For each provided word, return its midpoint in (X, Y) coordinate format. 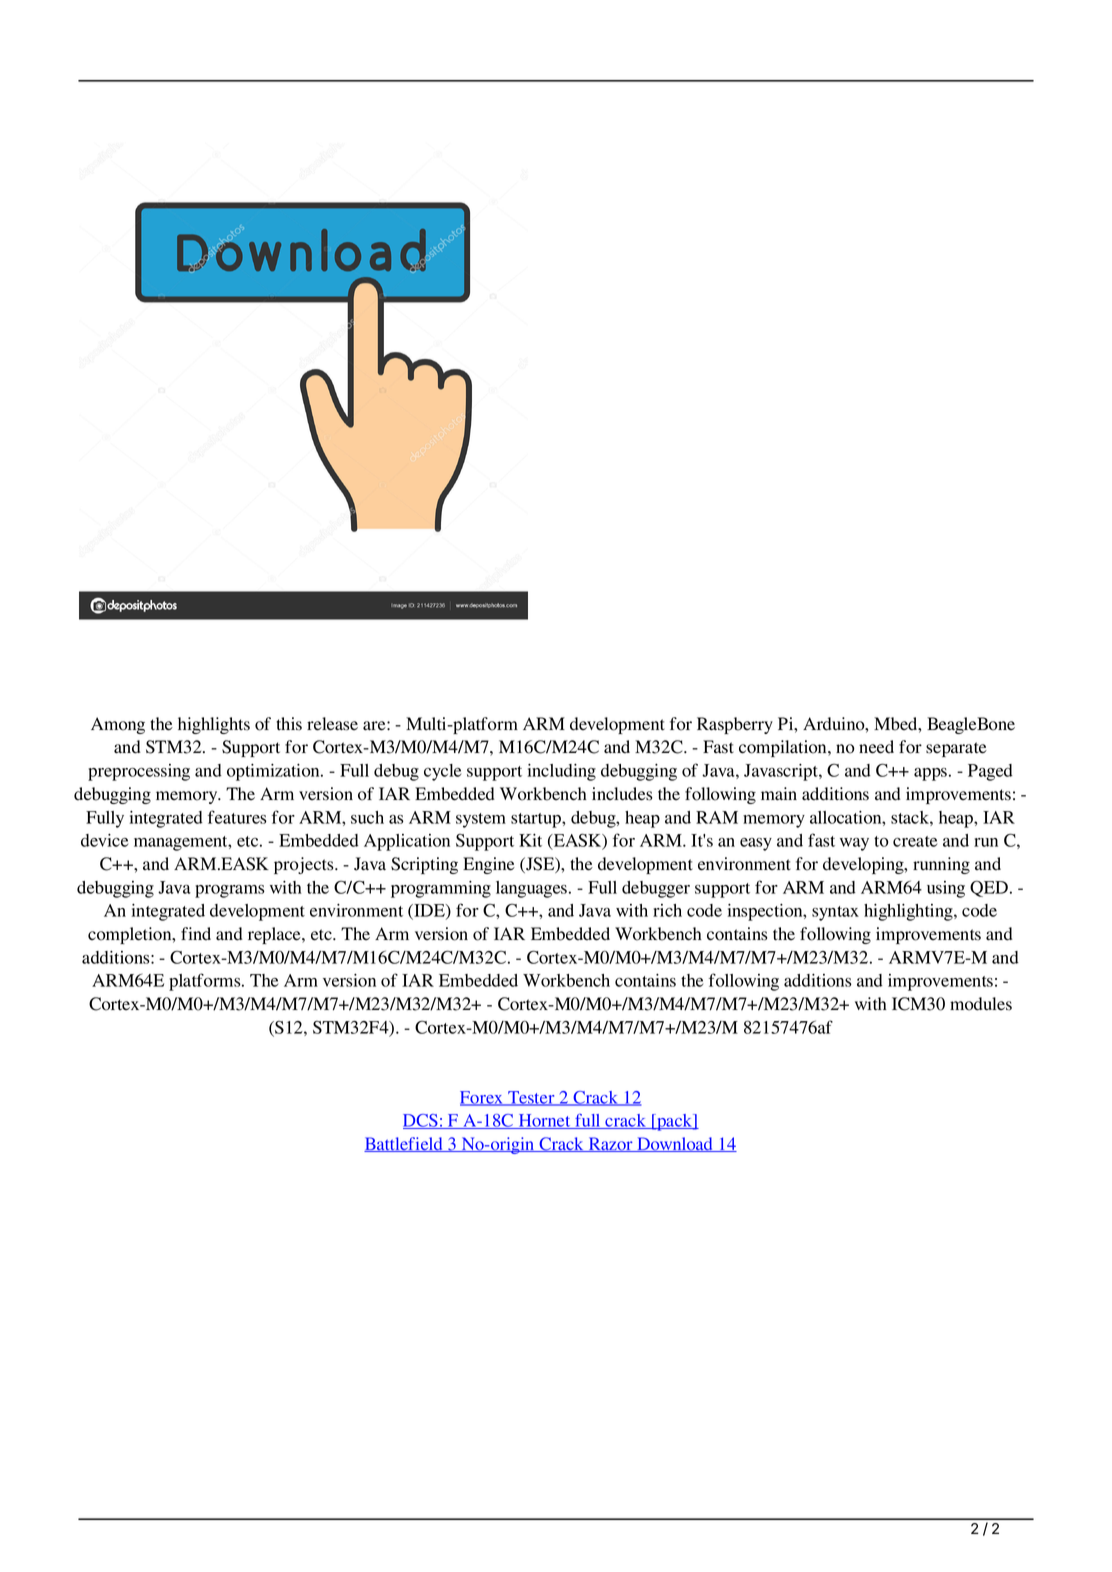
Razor (611, 1144)
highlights (214, 725)
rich (667, 910)
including (561, 772)
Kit (530, 840)
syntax (835, 913)
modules (981, 1004)
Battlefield (404, 1144)
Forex (483, 1098)
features (237, 817)
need (876, 747)
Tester (531, 1098)
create (915, 841)
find (196, 934)
